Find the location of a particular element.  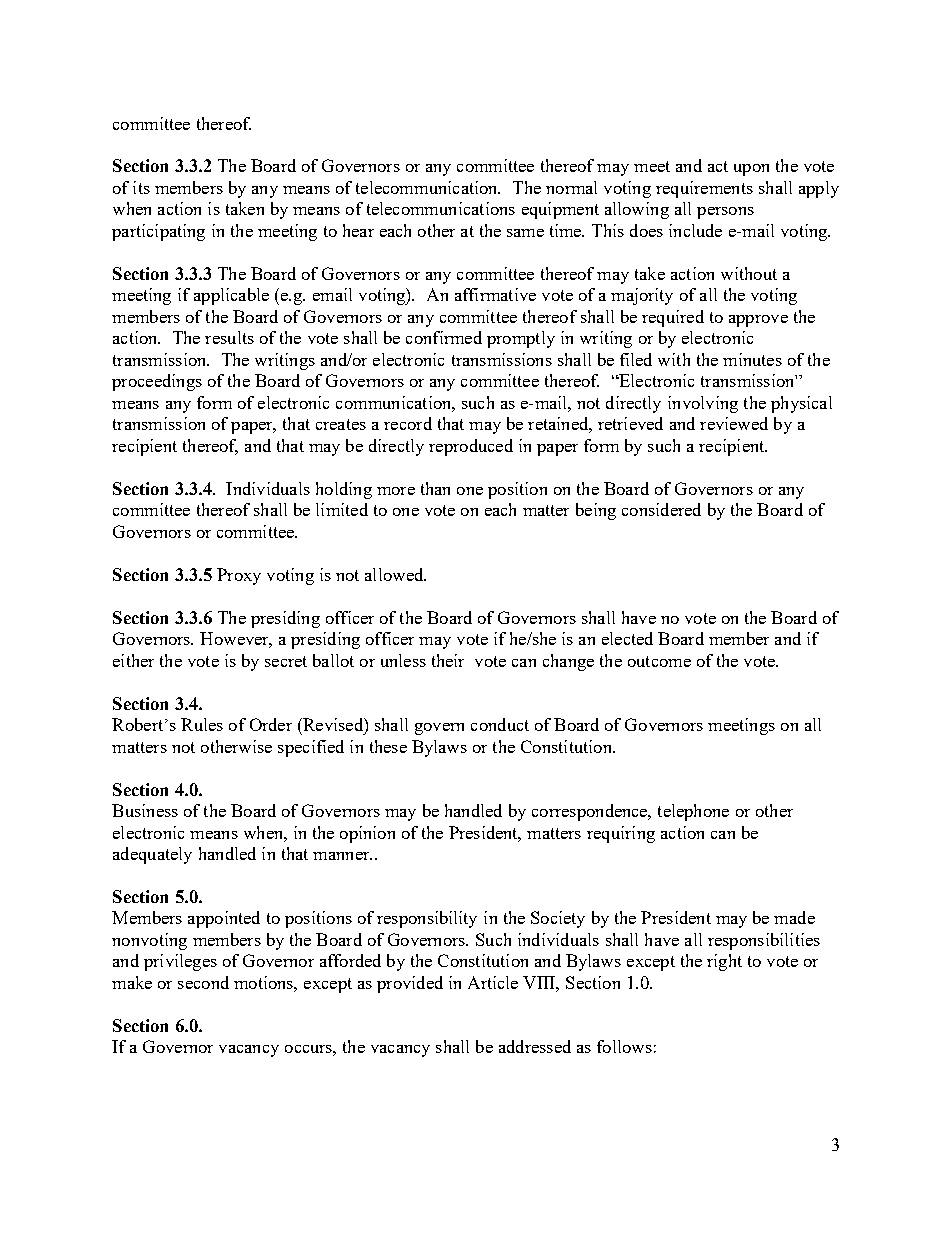

reviewed is located at coordinates (734, 423).
